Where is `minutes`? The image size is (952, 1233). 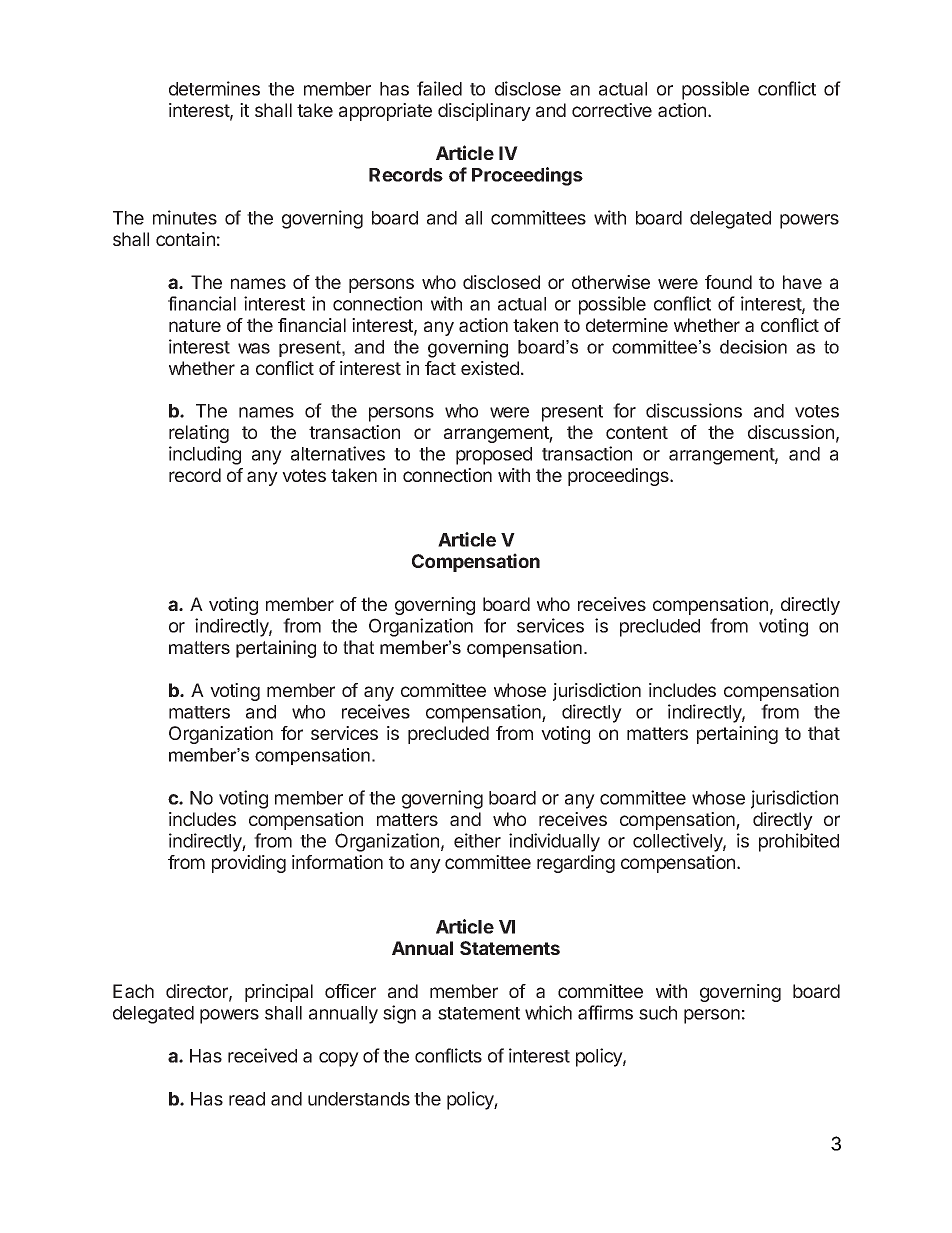
minutes is located at coordinates (185, 217).
